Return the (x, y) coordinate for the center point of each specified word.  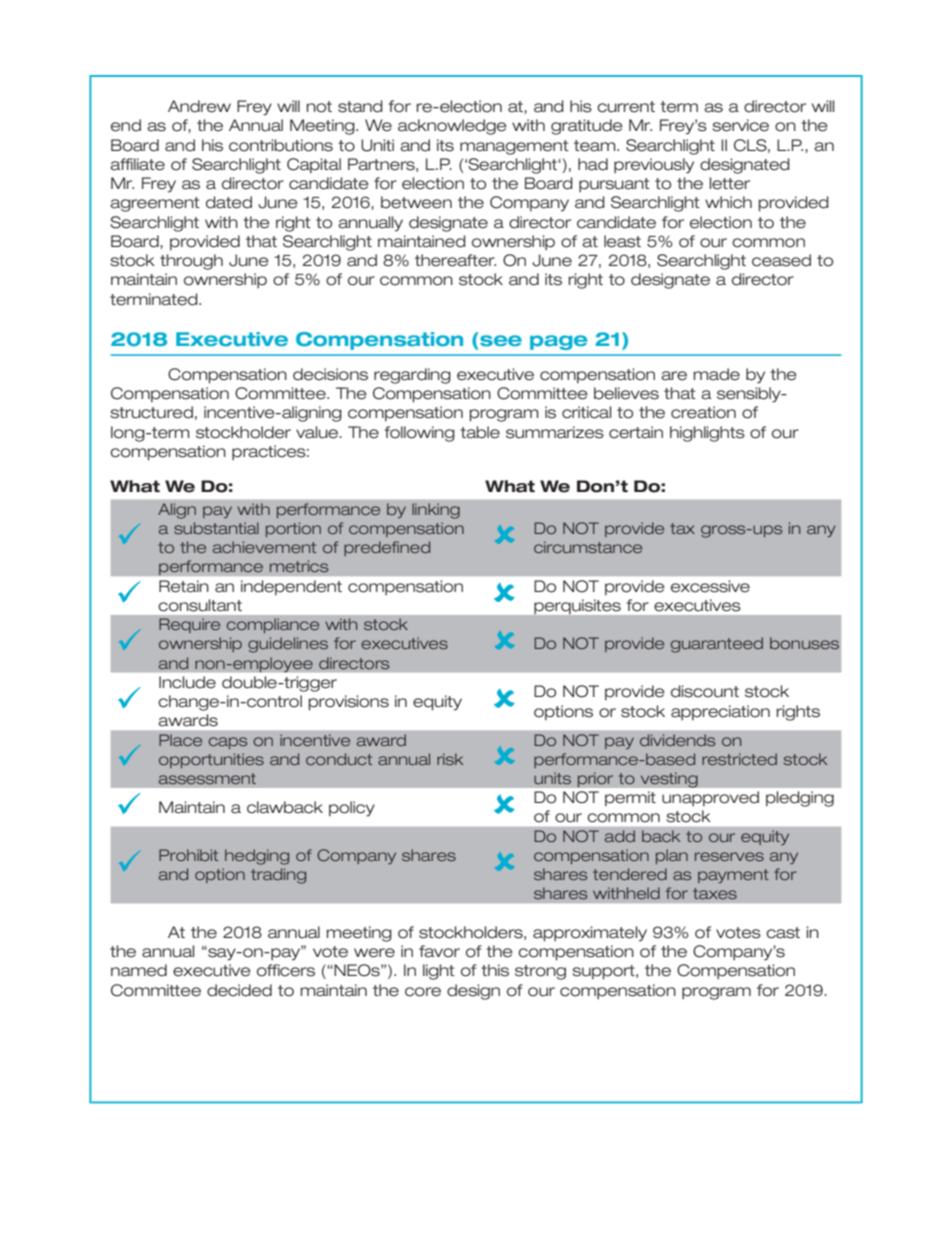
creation (703, 412)
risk (450, 759)
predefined (387, 548)
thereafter (455, 260)
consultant (200, 605)
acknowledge (452, 127)
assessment (207, 778)
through (191, 262)
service (741, 125)
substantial (216, 528)
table (480, 432)
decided (239, 990)
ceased (781, 260)
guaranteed (717, 645)
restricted (739, 759)
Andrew (199, 106)
